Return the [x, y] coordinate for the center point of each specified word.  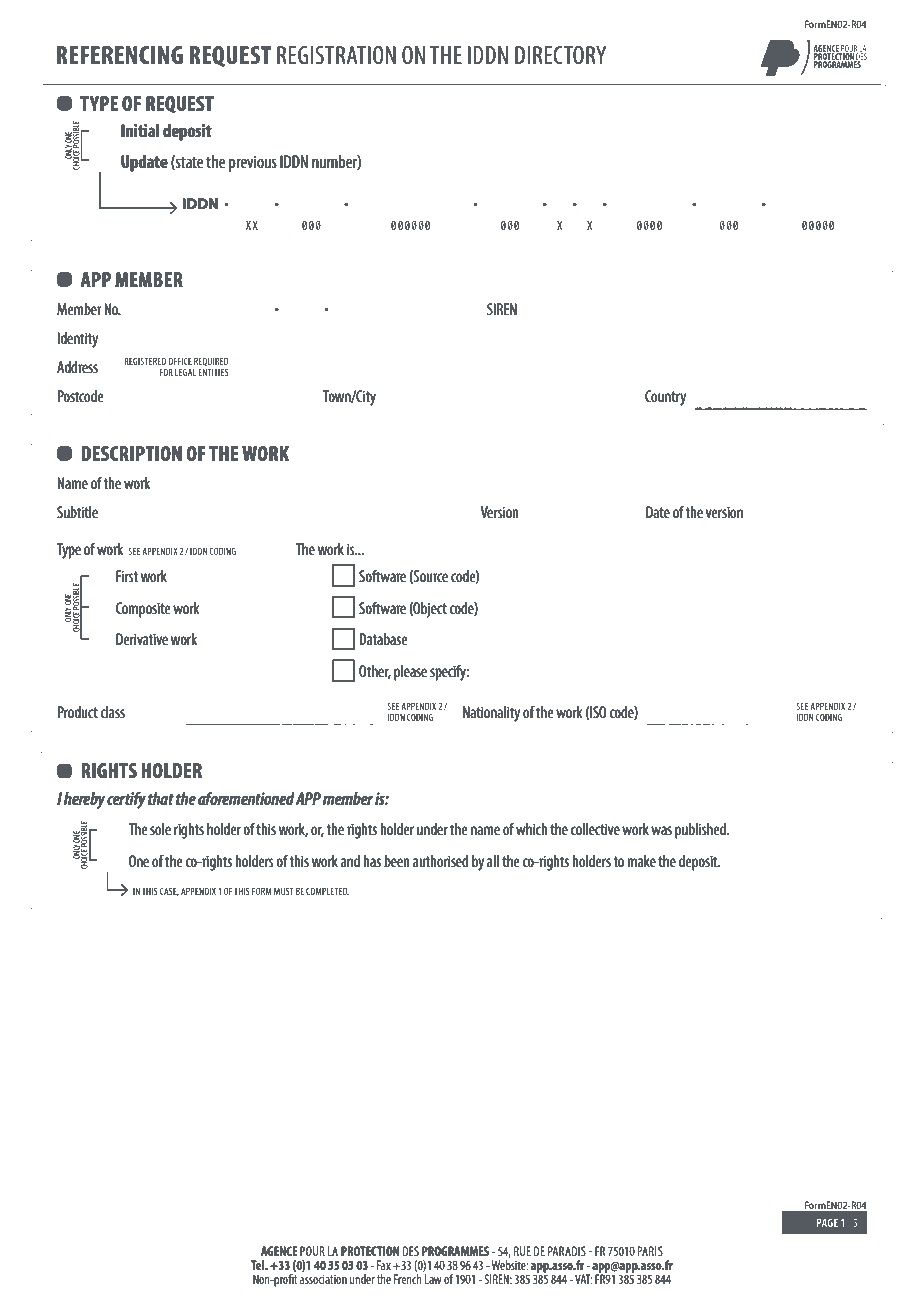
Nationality [491, 714]
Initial [140, 130]
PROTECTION [370, 1251]
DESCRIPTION [132, 453]
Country [665, 398]
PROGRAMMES [455, 1251]
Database [383, 639]
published [701, 831]
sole [160, 829]
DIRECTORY [560, 55]
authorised [440, 861]
